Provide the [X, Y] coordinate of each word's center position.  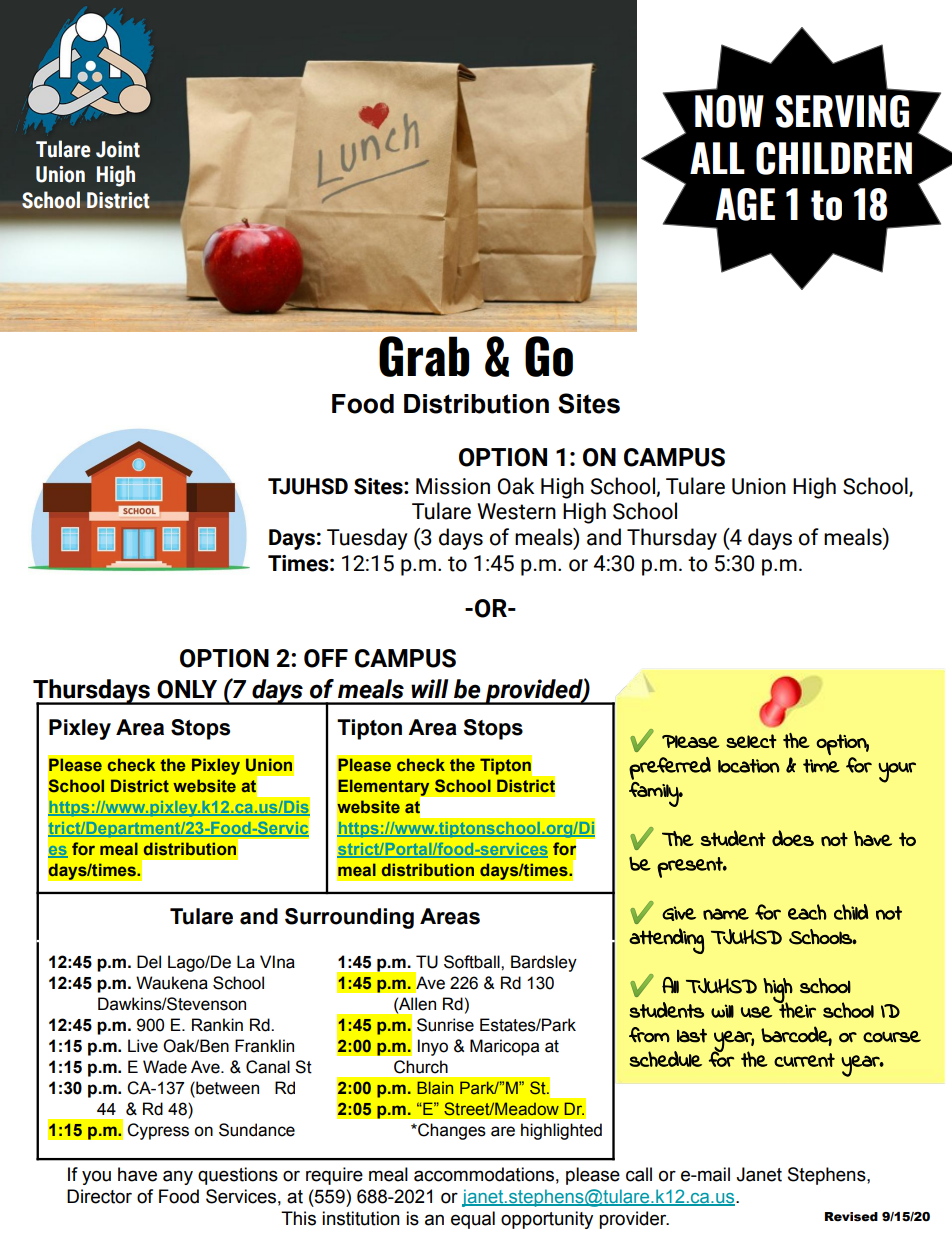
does [793, 838]
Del [149, 962]
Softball [473, 962]
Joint [118, 149]
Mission [453, 486]
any [178, 1177]
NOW [729, 111]
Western [516, 511]
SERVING [842, 111]
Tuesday [367, 539]
